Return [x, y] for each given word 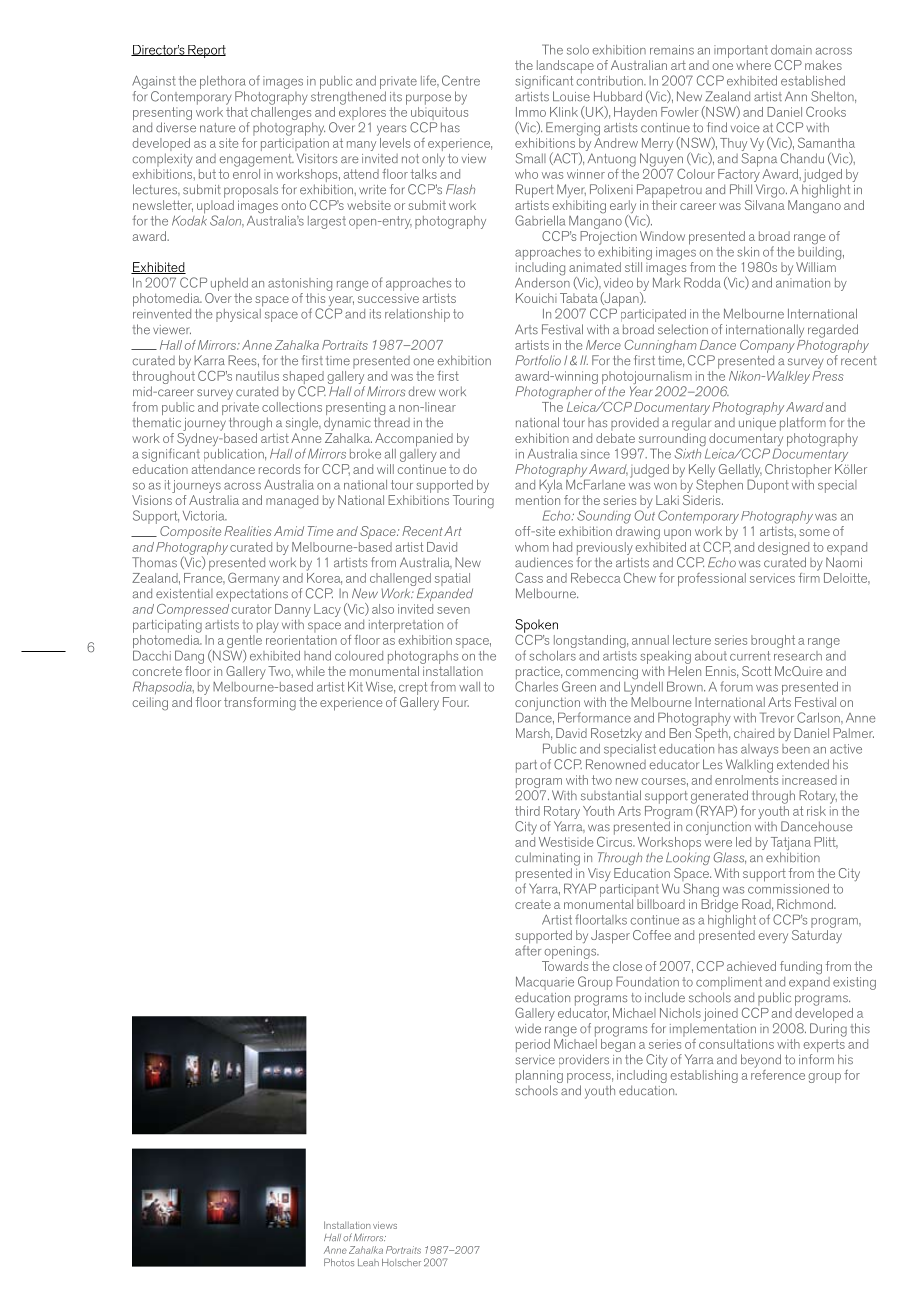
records [279, 469]
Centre [461, 80]
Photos [339, 1262]
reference [778, 1073]
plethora [223, 84]
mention [538, 500]
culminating [547, 859]
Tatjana [791, 845]
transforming [260, 704]
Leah [368, 1262]
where [753, 65]
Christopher [798, 470]
